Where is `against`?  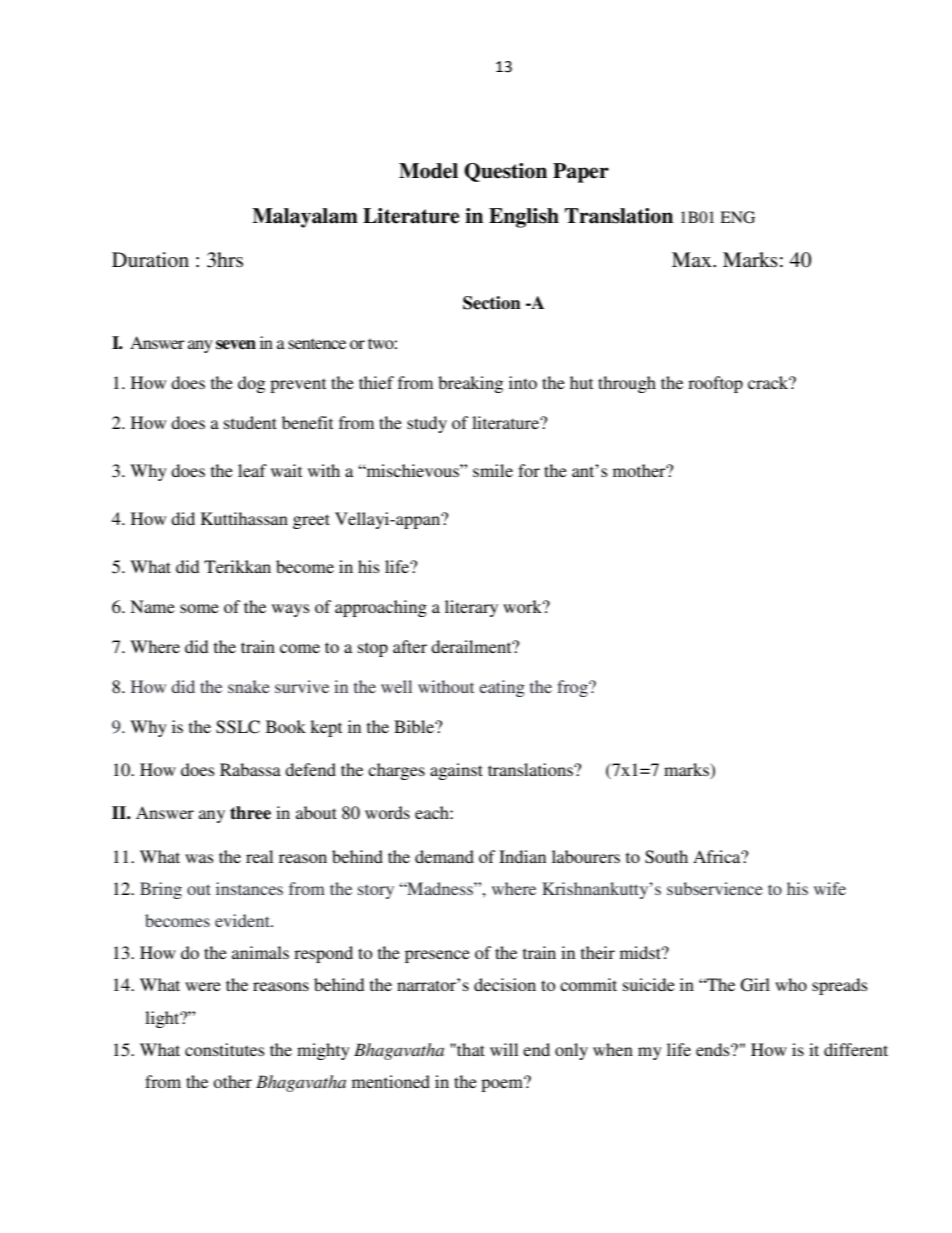 against is located at coordinates (456, 771).
